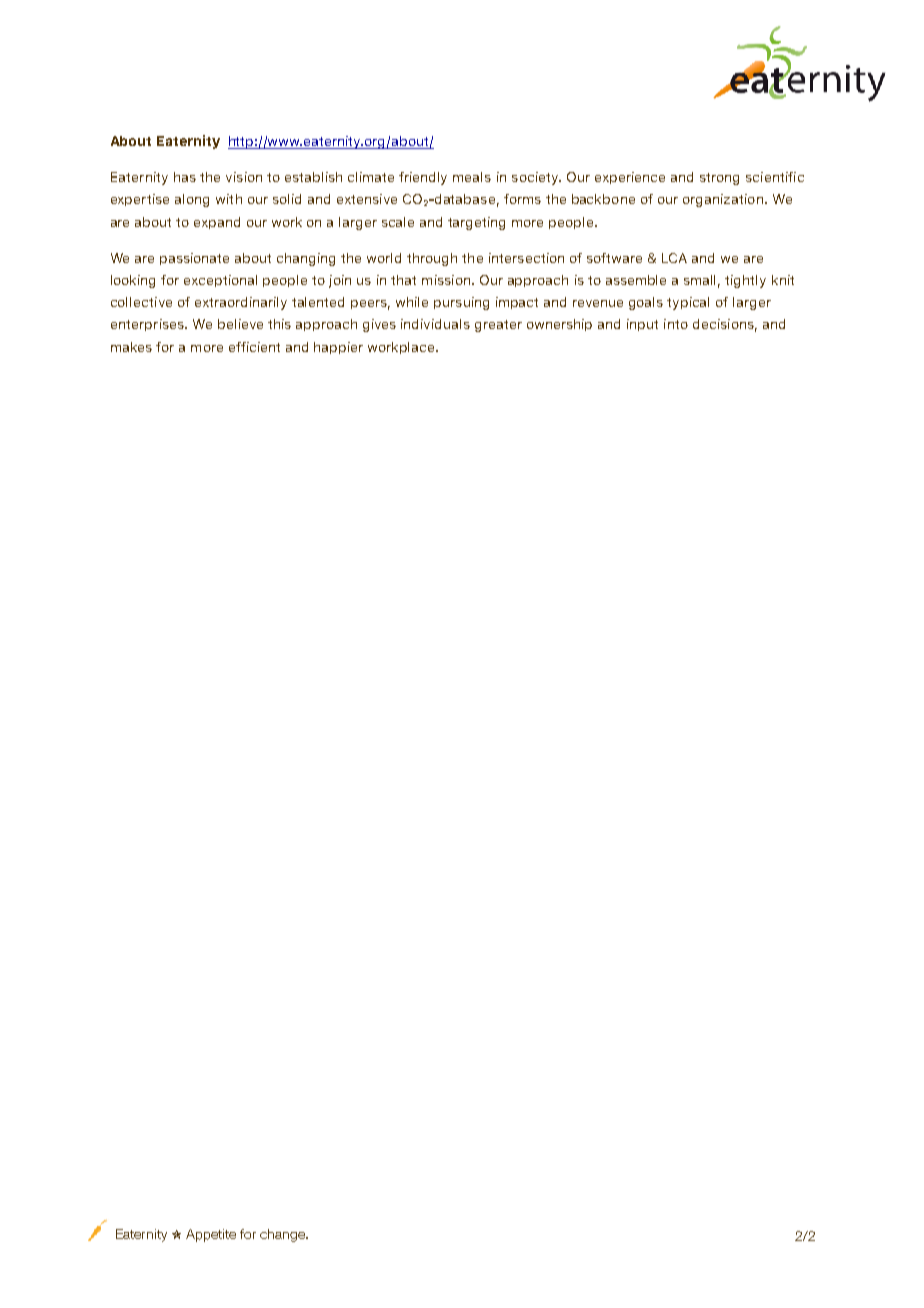  Describe the element at coordinates (676, 324) in the image. I see `into` at that location.
